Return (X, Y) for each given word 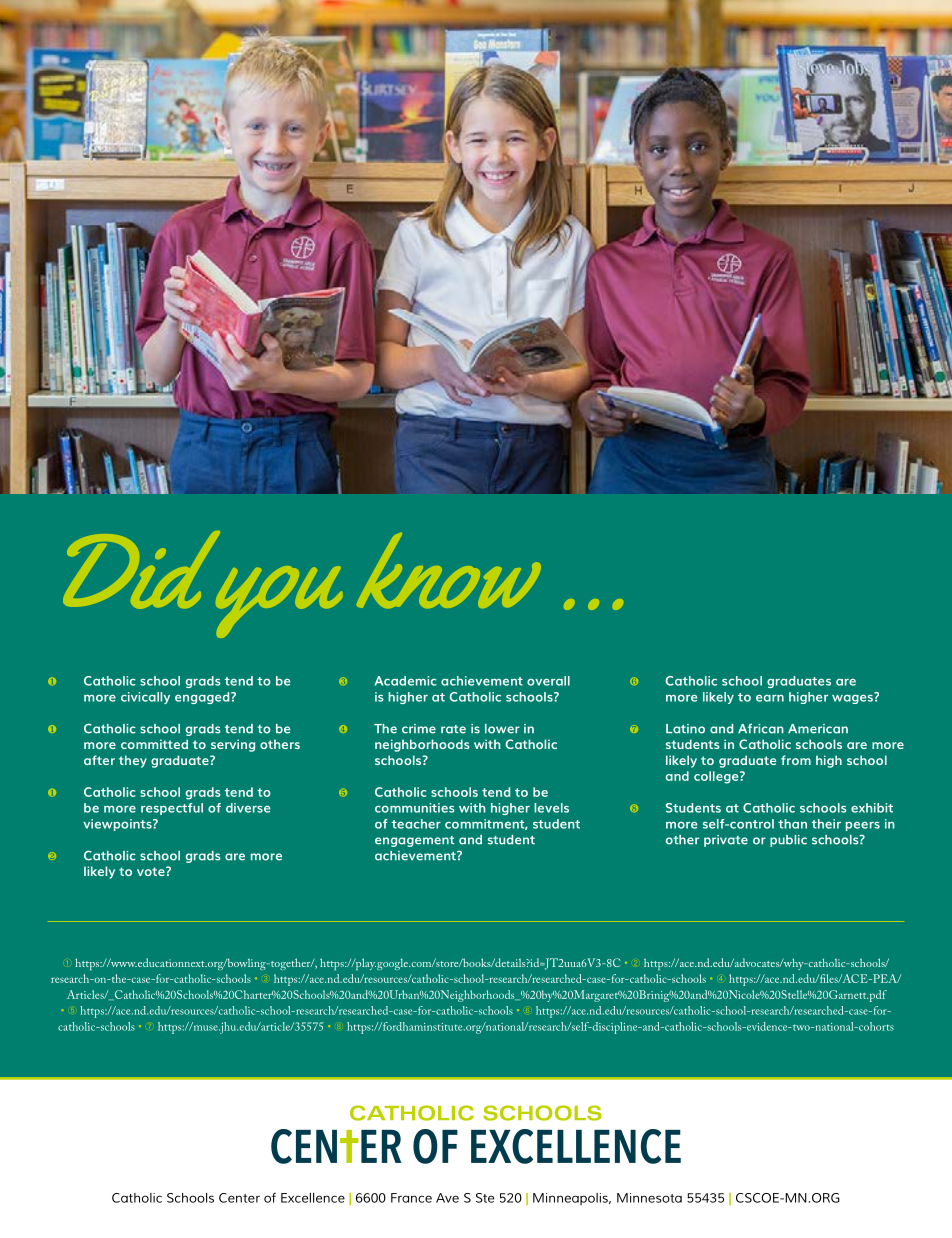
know (449, 570)
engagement (414, 841)
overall (548, 681)
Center (239, 1198)
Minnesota (649, 1198)
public (788, 841)
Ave (447, 1198)
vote (152, 871)
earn (770, 698)
